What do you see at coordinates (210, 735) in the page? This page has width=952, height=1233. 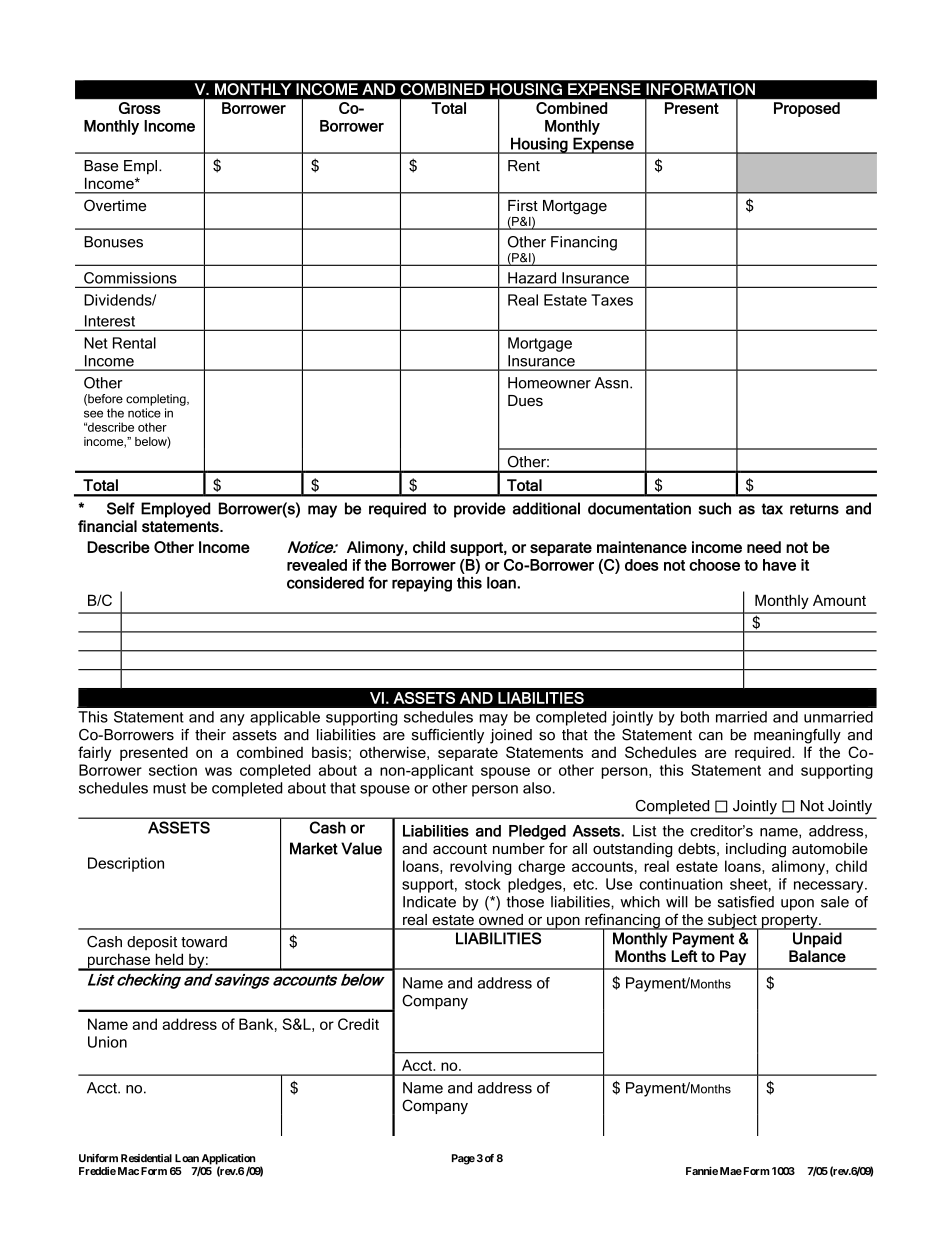 I see `their` at bounding box center [210, 735].
